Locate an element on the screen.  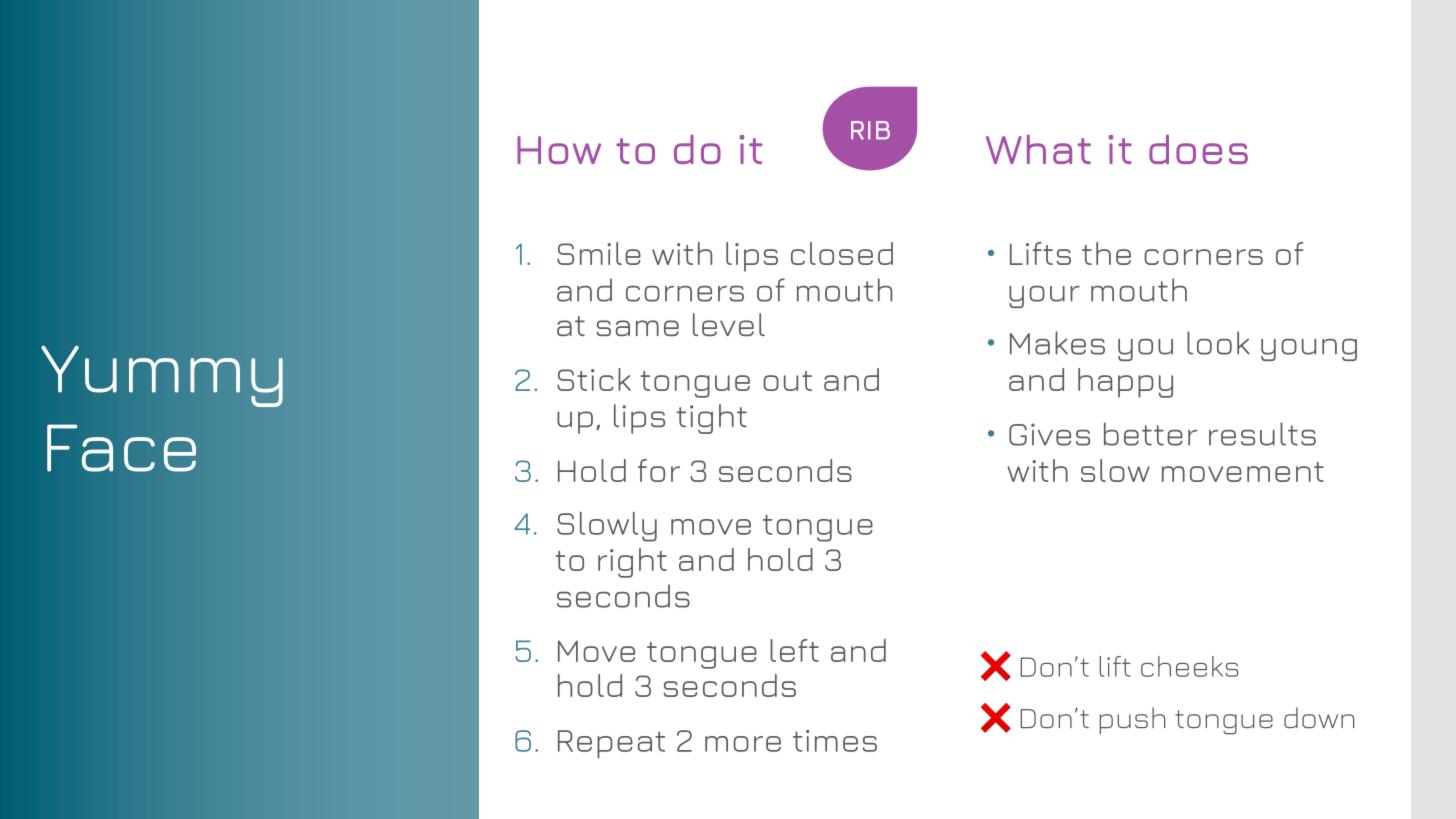
your is located at coordinates (1044, 297).
